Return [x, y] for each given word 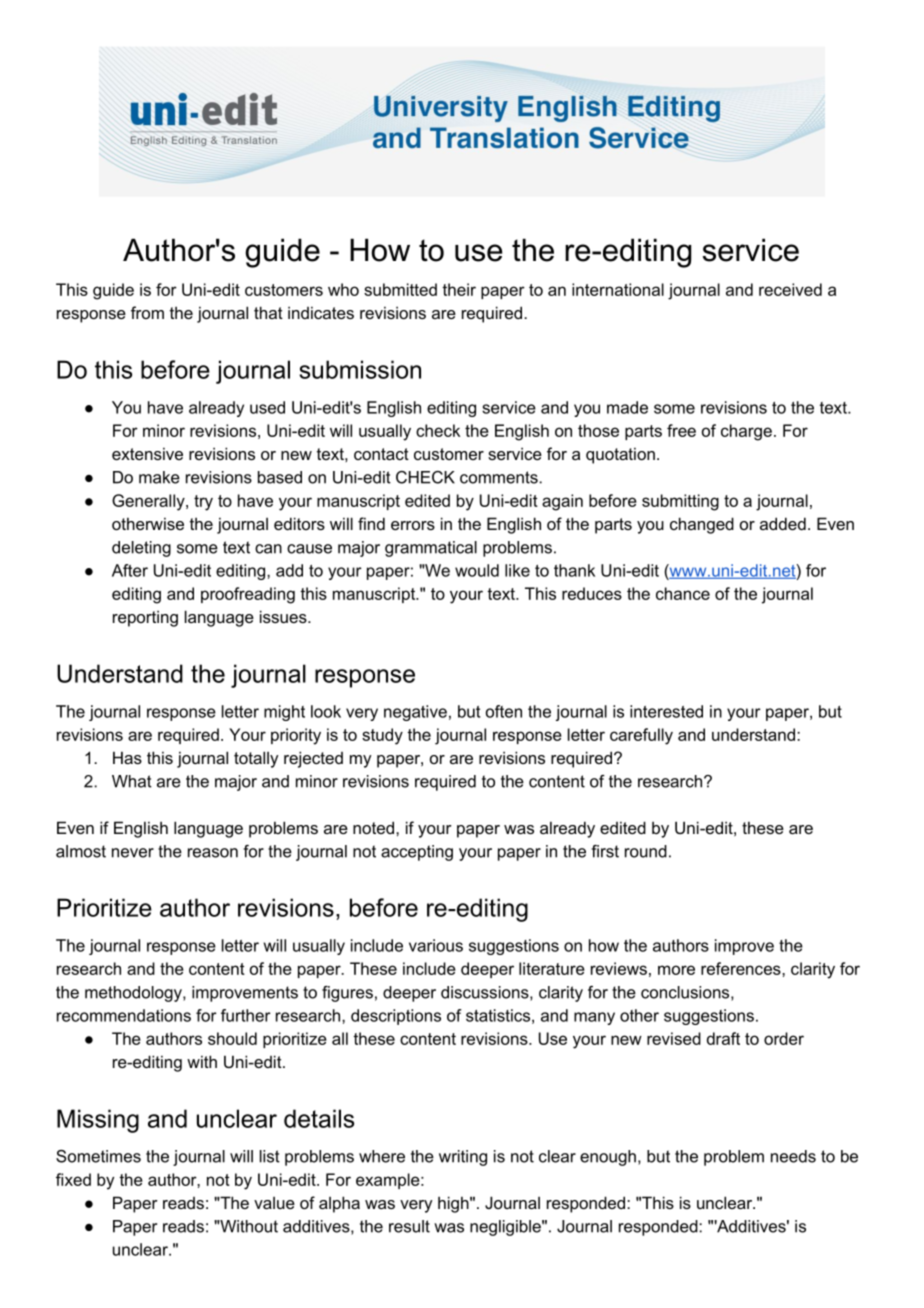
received [790, 289]
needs [793, 1156]
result [409, 1226]
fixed [73, 1179]
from [147, 312]
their [459, 289]
